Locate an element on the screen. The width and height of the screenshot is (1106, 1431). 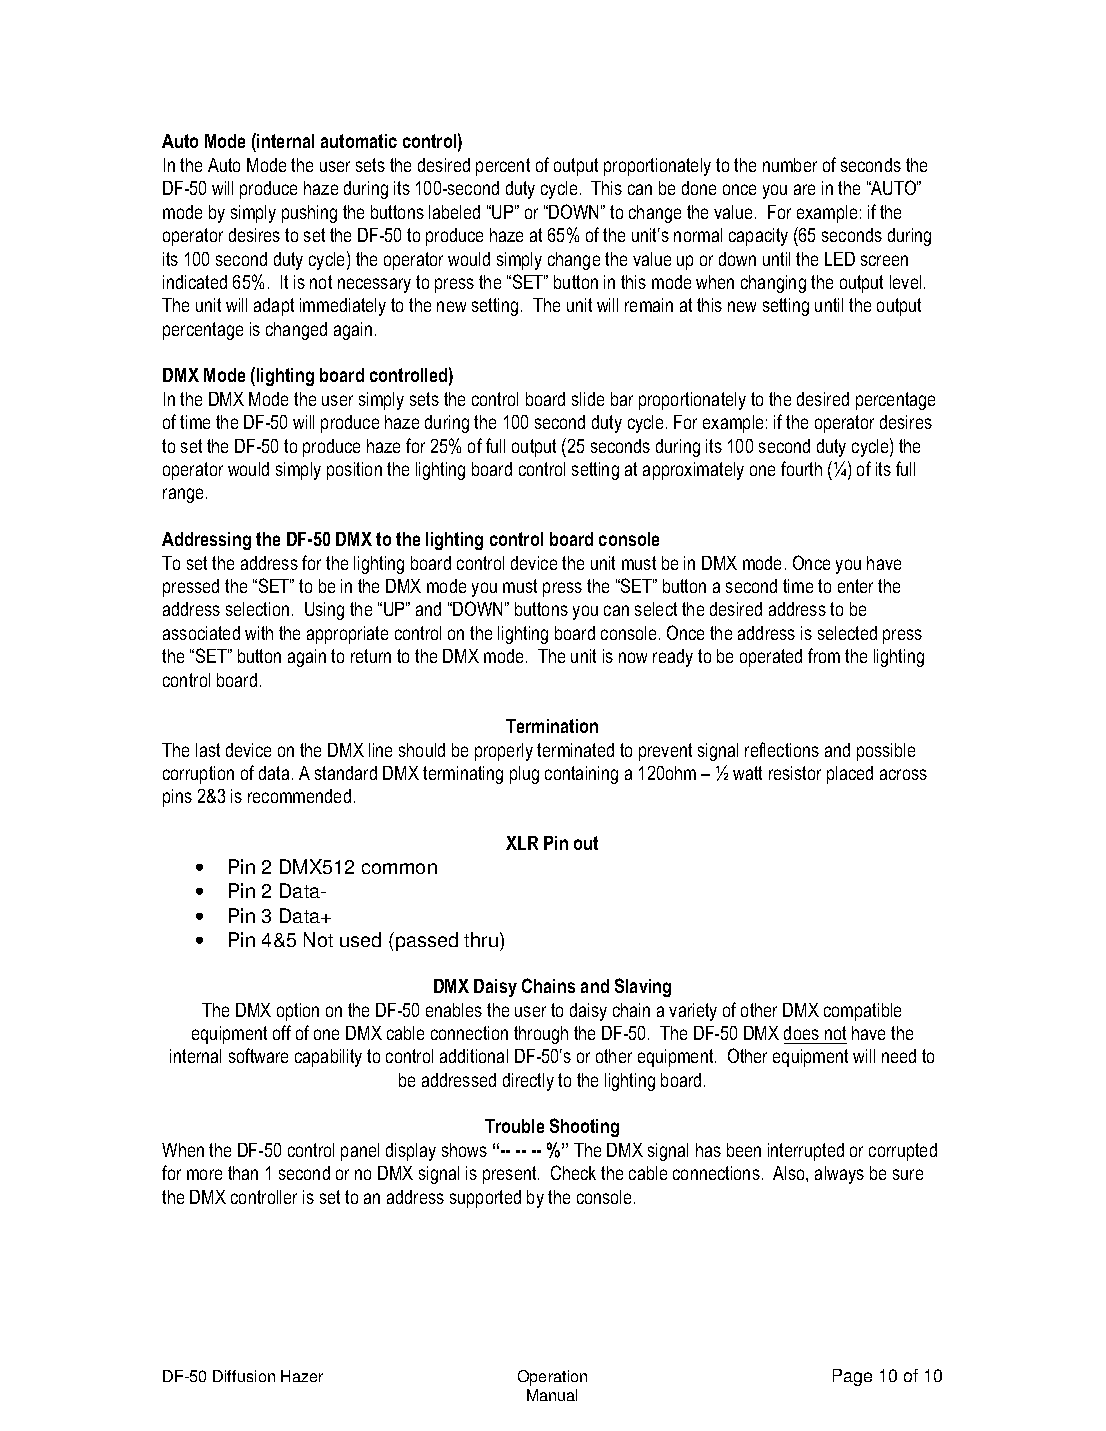
range is located at coordinates (183, 495).
